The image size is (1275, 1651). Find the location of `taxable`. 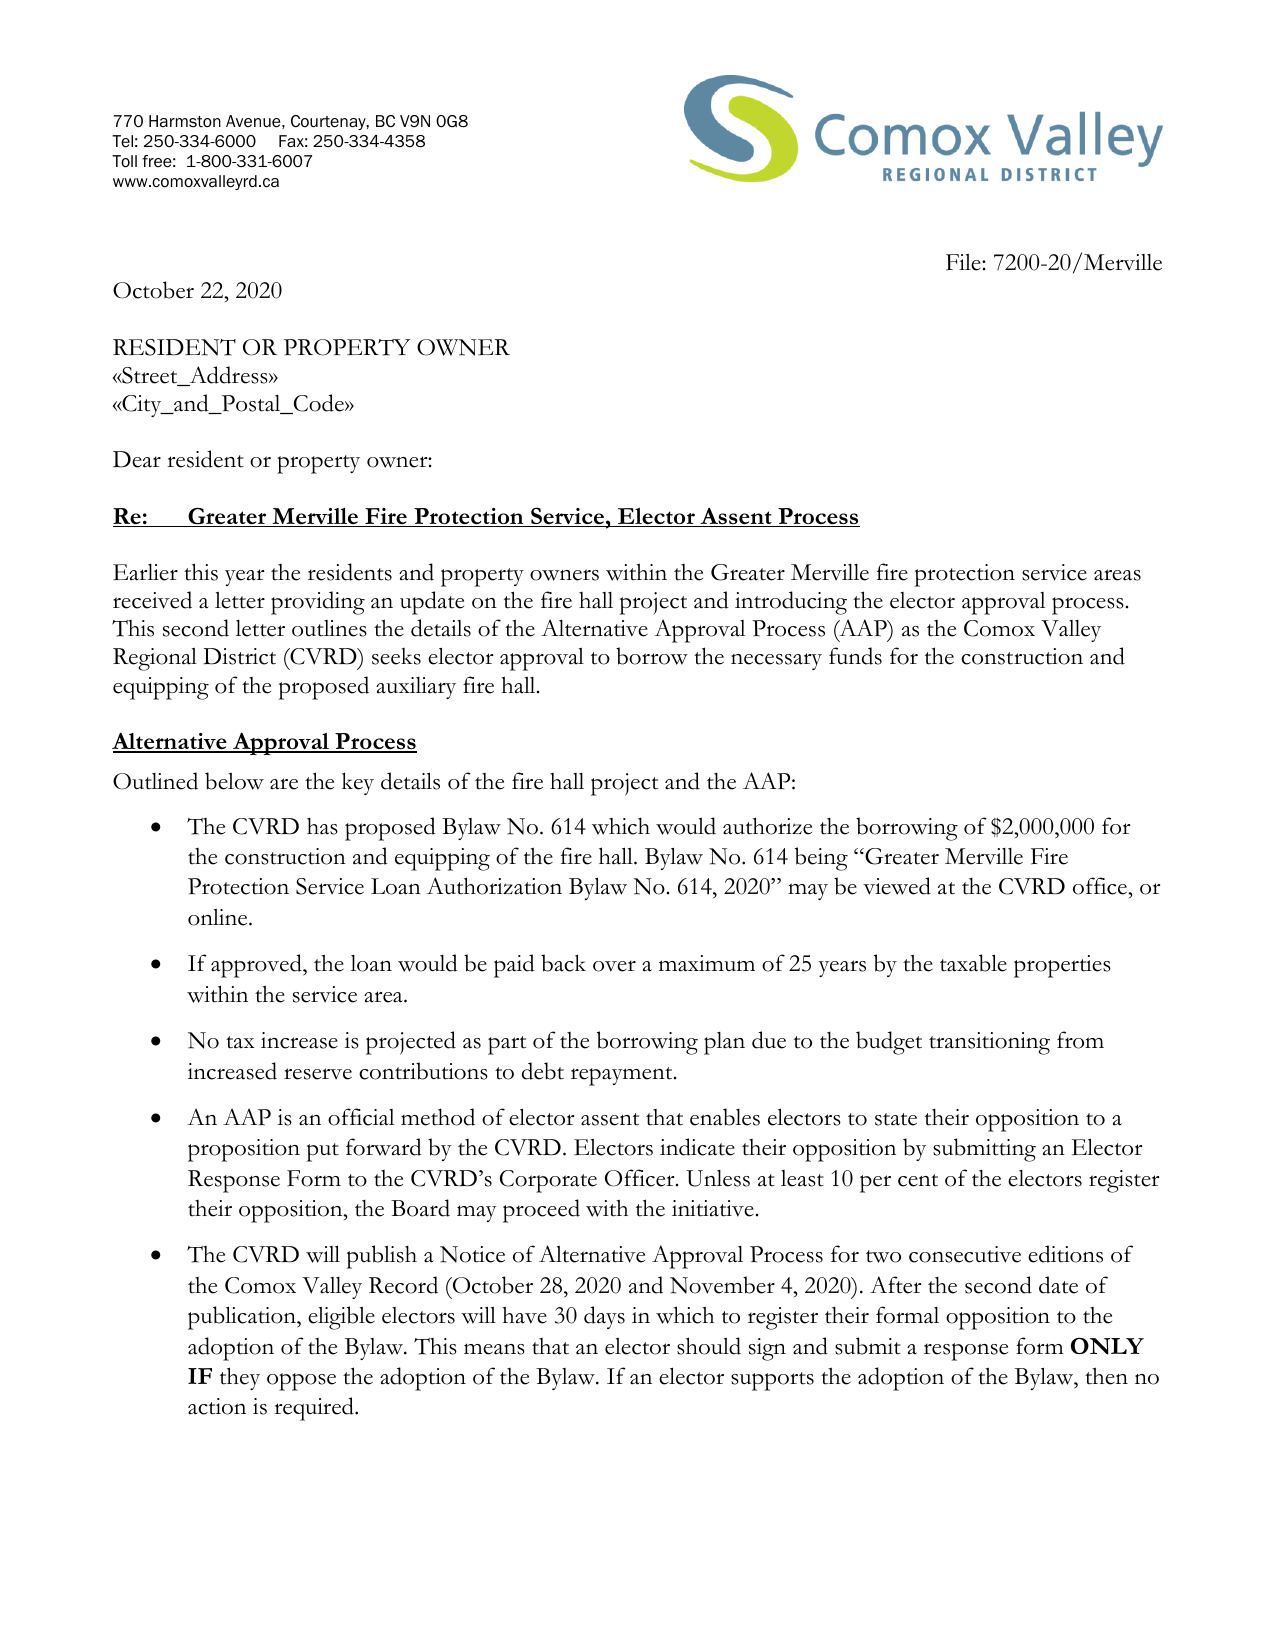

taxable is located at coordinates (973, 963).
